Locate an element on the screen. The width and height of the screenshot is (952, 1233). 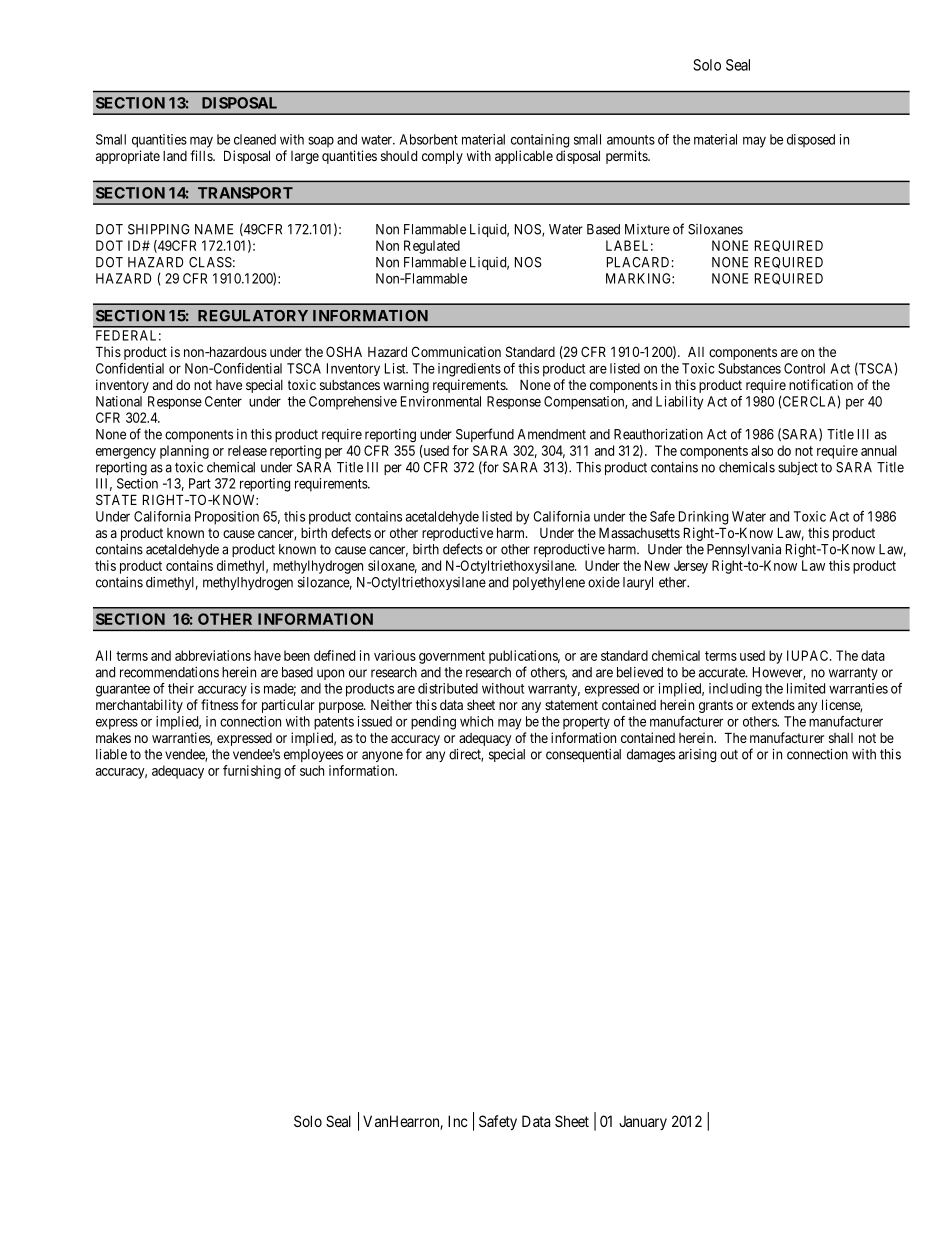
disposed is located at coordinates (811, 141).
